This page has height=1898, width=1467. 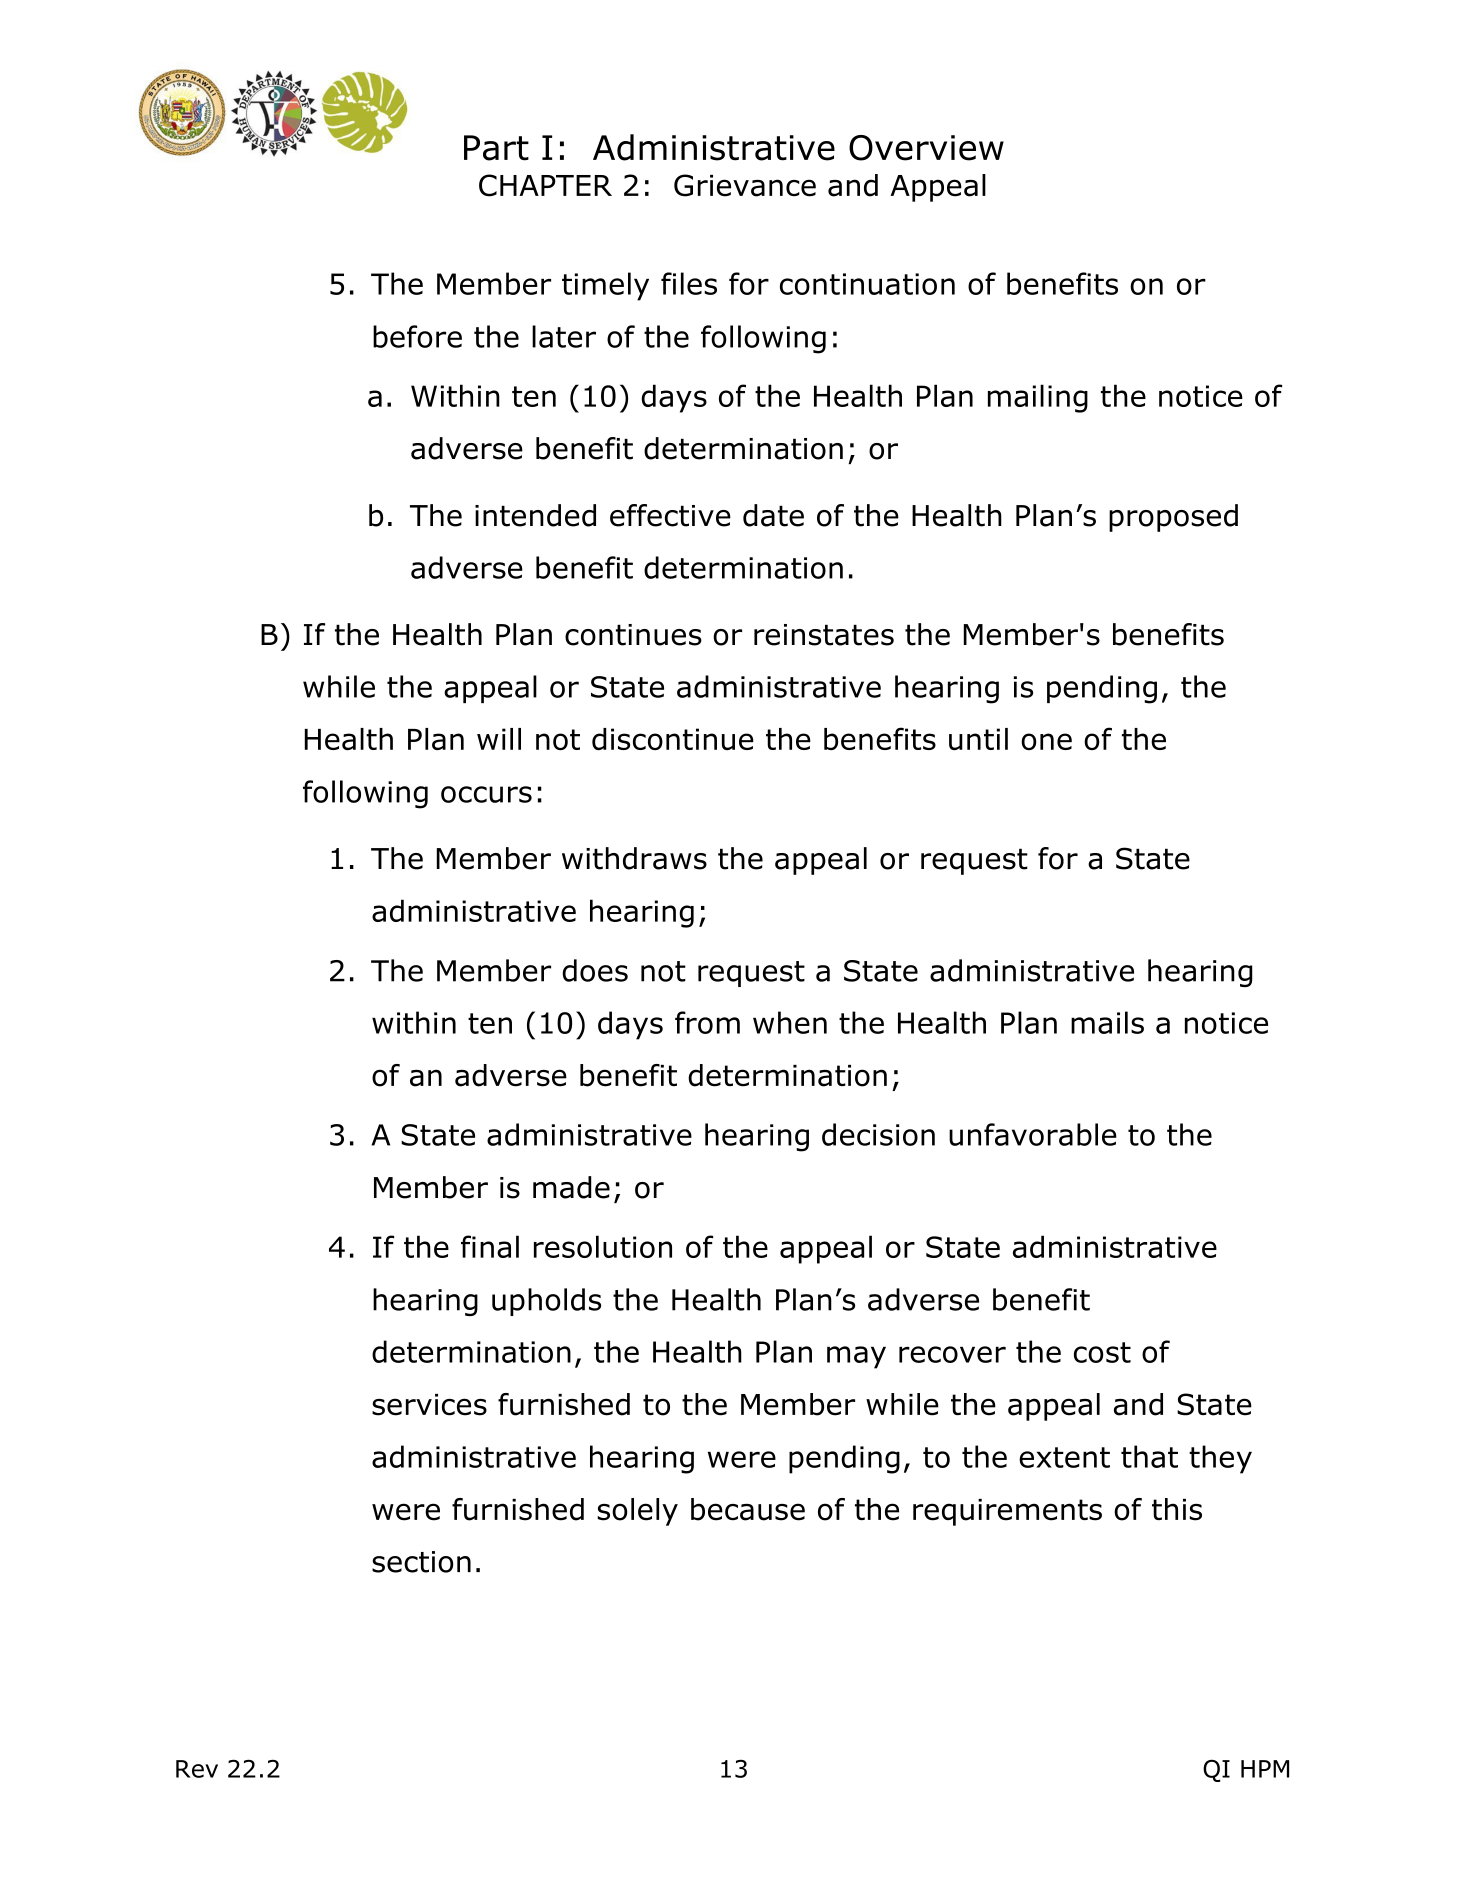 I want to click on Overview, so click(x=926, y=148).
